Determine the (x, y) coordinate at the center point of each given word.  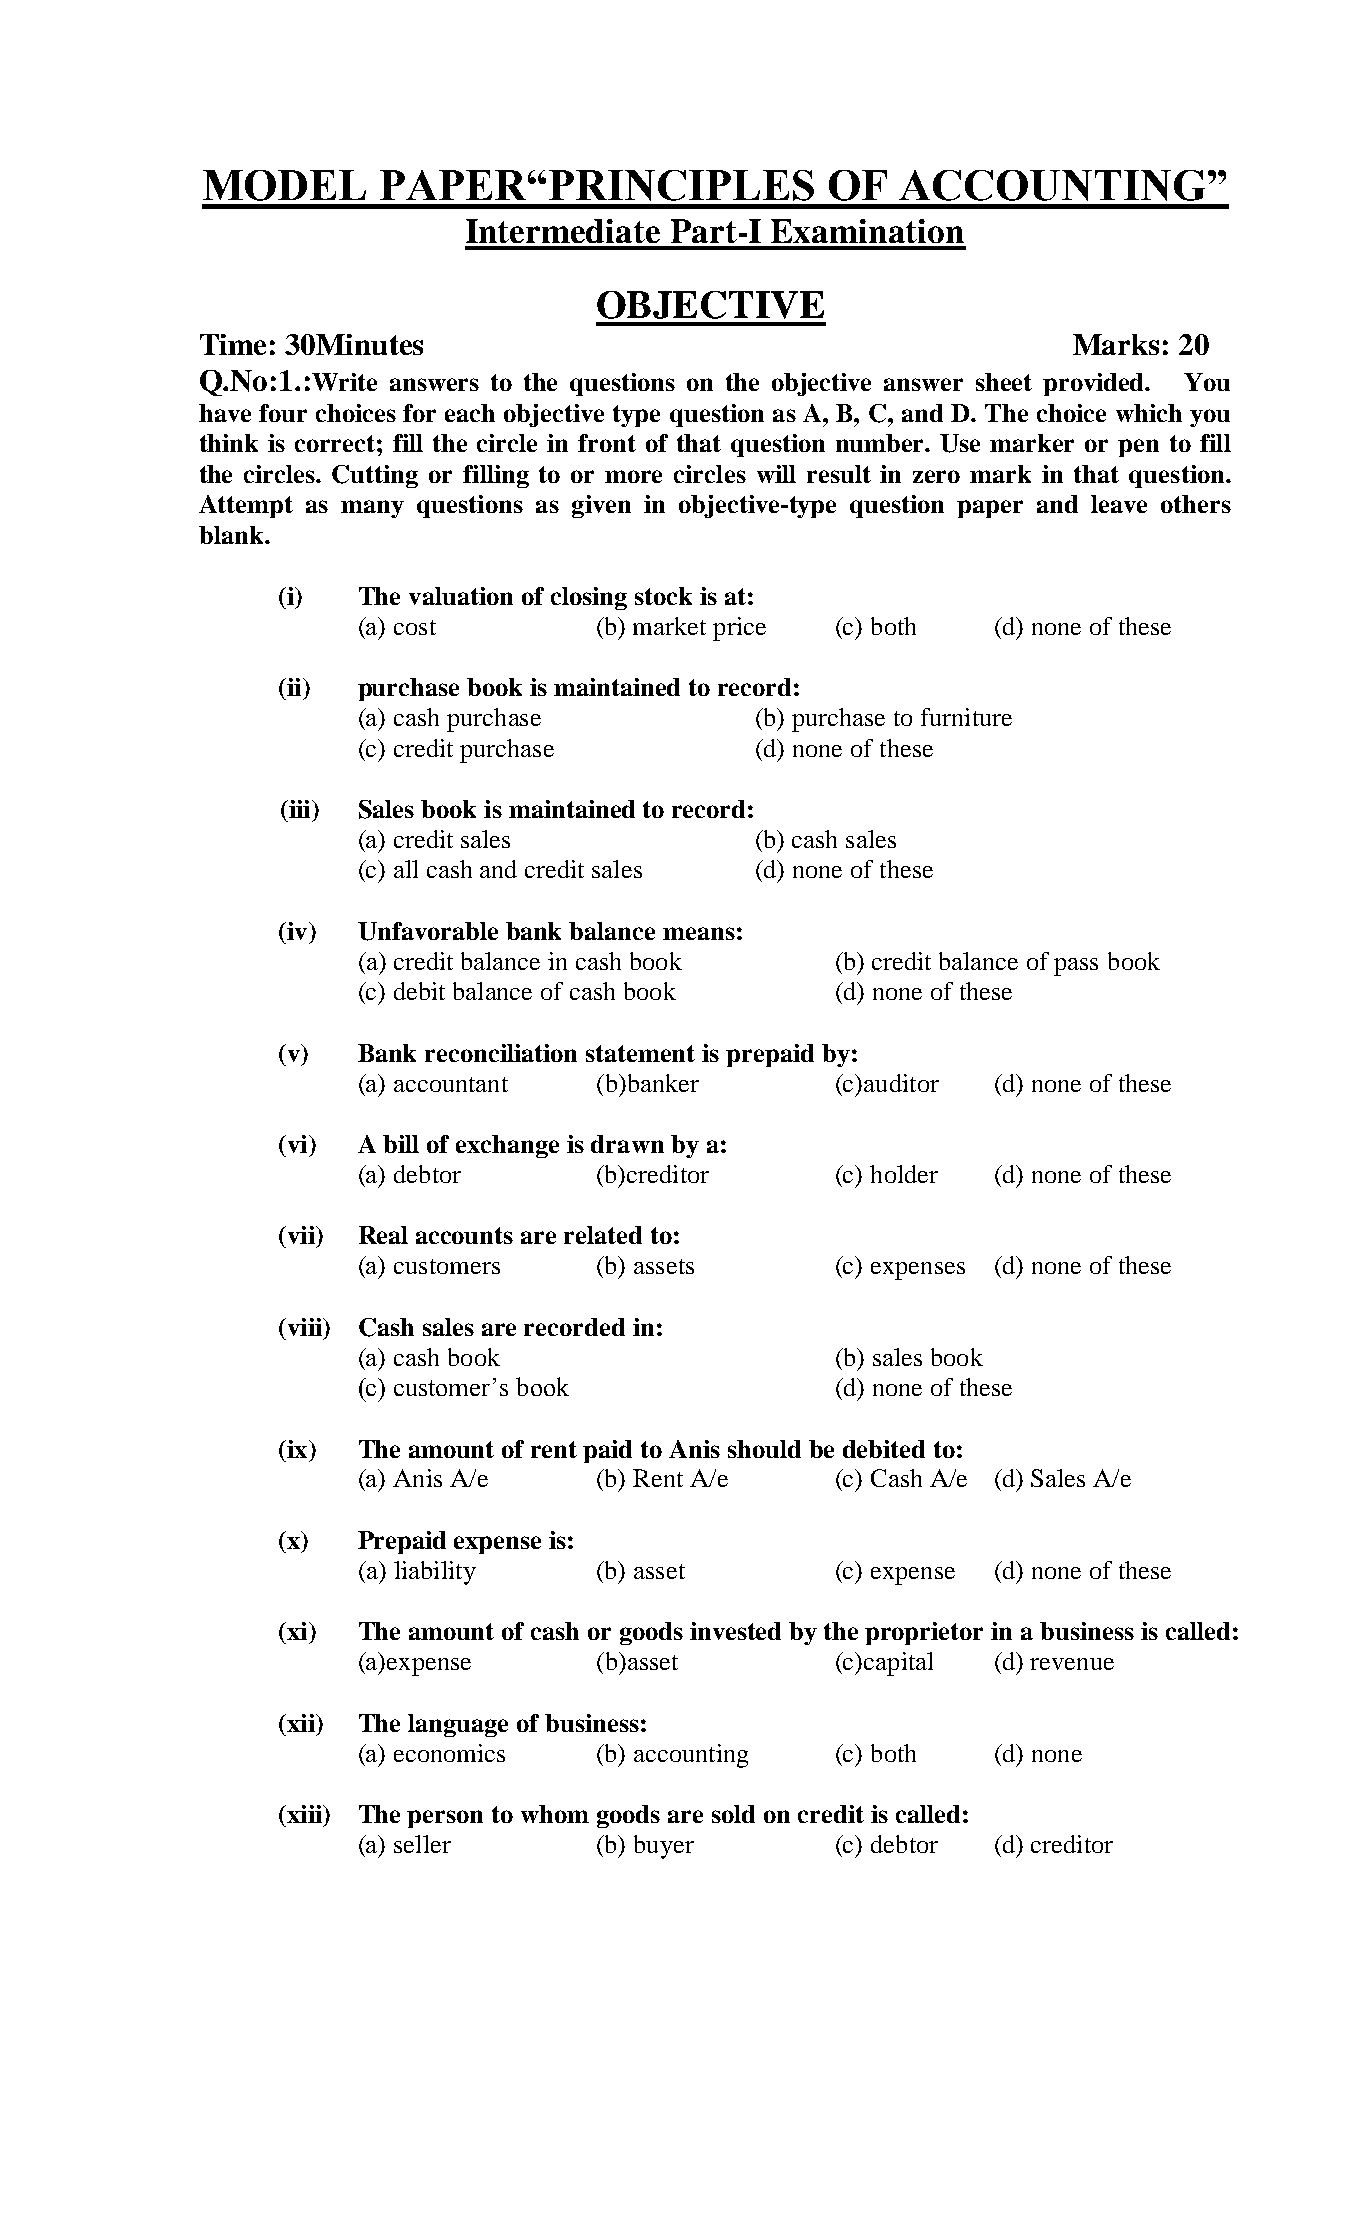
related (603, 1235)
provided (1095, 384)
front (607, 443)
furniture (966, 717)
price (739, 629)
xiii (304, 1814)
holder (904, 1174)
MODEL (284, 185)
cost (415, 627)
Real (383, 1235)
